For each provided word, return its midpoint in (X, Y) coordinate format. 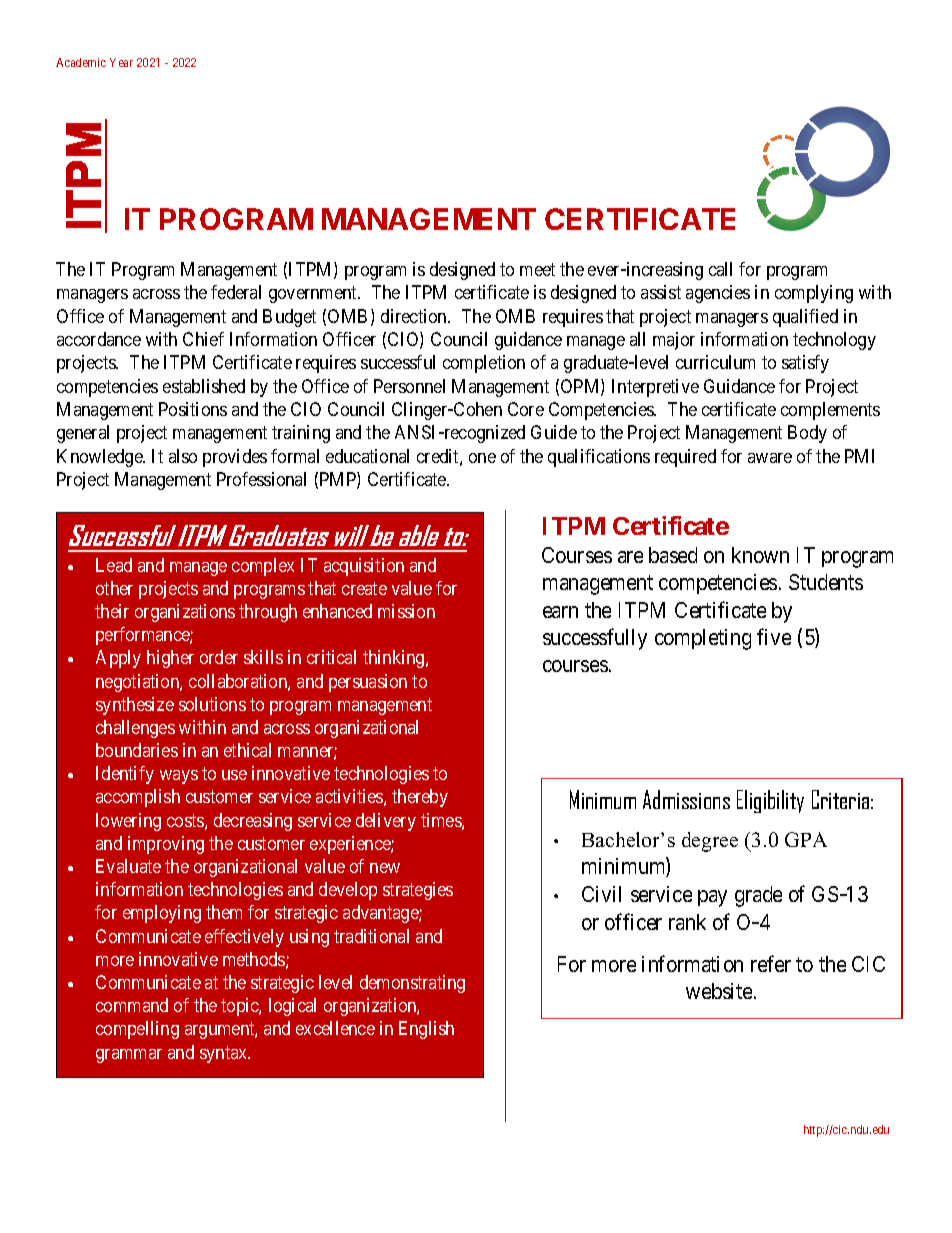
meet (537, 269)
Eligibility (770, 801)
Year (121, 62)
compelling (137, 1030)
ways (179, 777)
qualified (805, 318)
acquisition (364, 567)
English (426, 1030)
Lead (114, 565)
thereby (420, 798)
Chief (203, 339)
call (720, 269)
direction (415, 316)
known (760, 555)
